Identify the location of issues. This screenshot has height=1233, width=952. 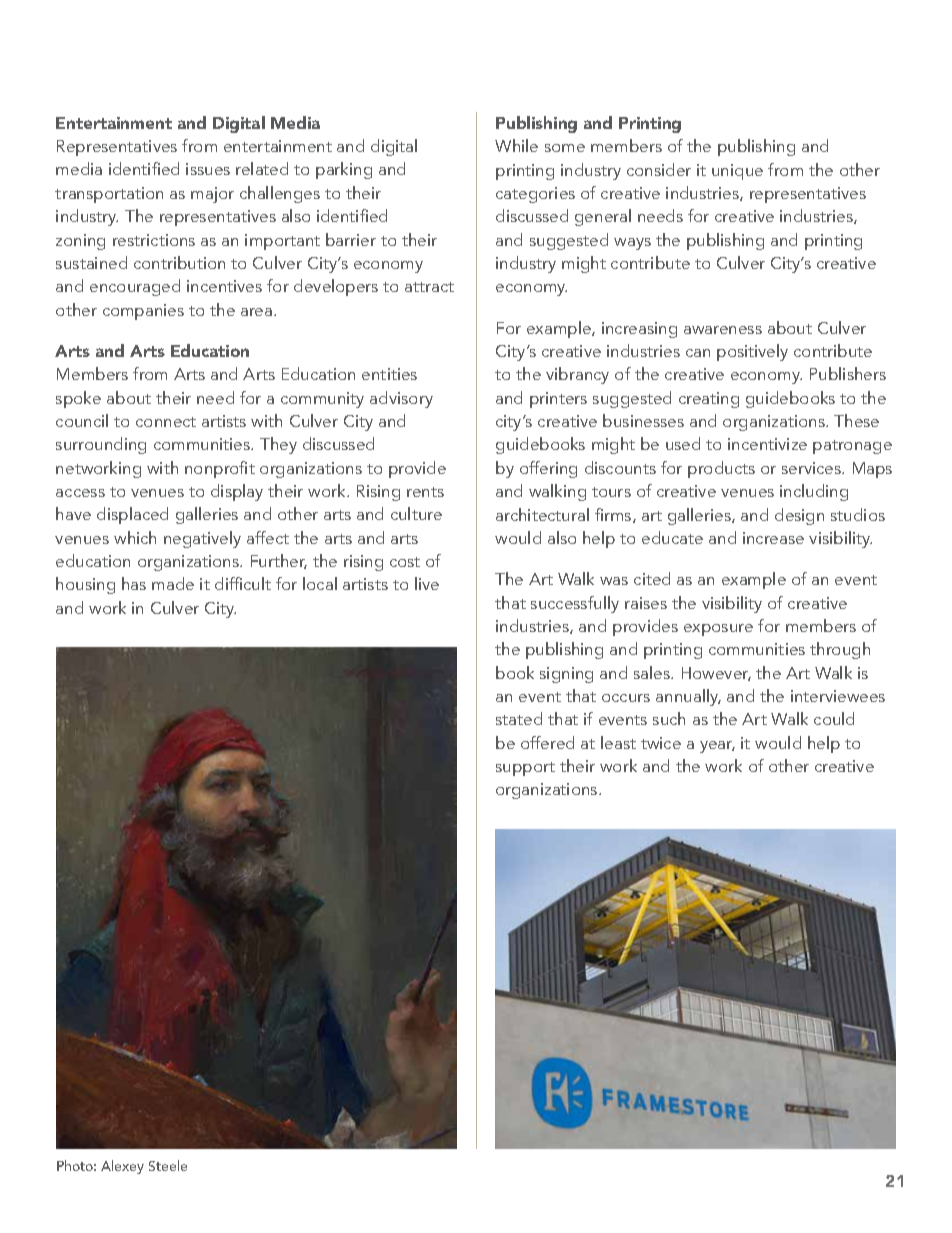
(208, 169).
